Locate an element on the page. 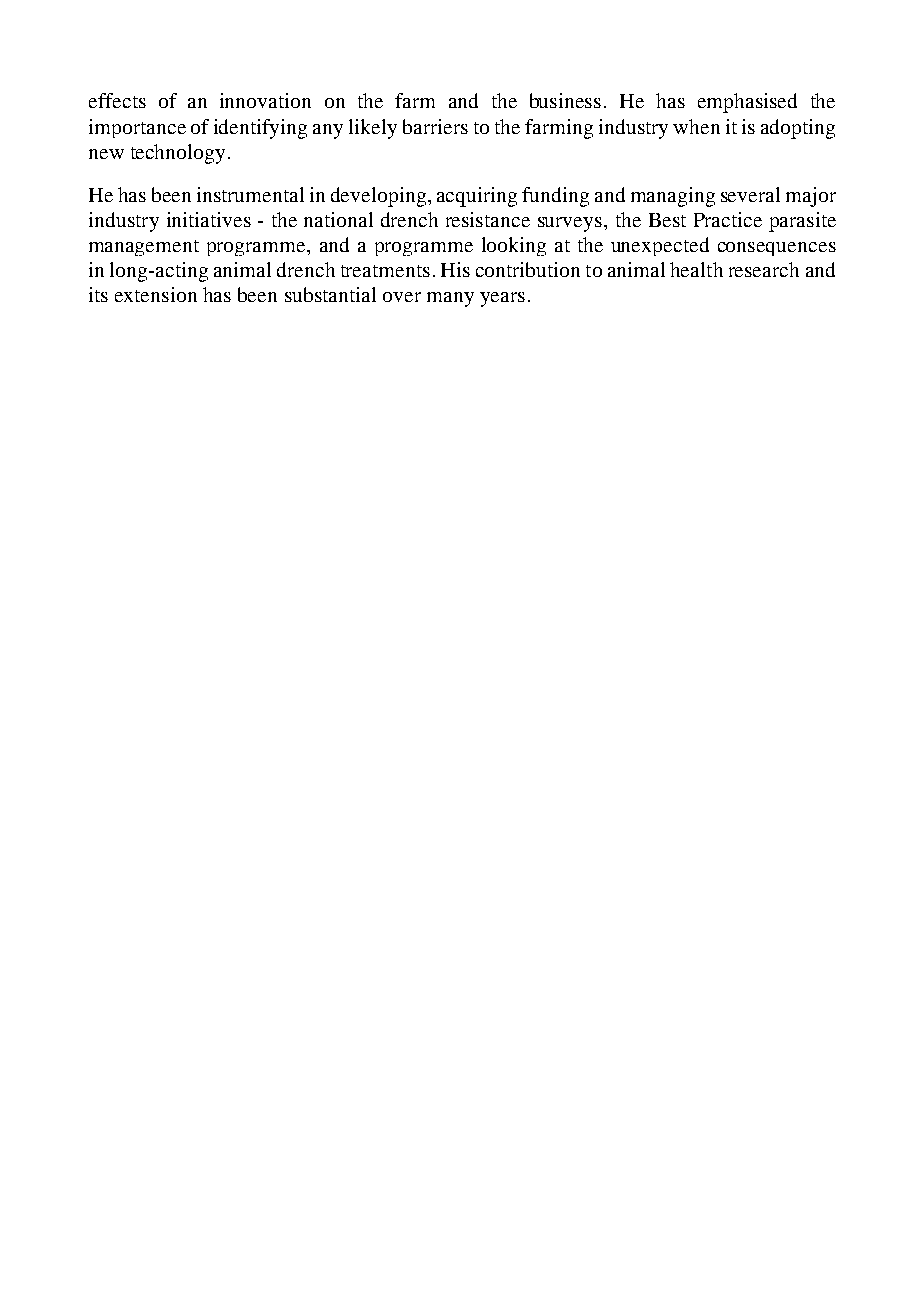 The height and width of the page is (1309, 924). acquiring is located at coordinates (477, 197).
